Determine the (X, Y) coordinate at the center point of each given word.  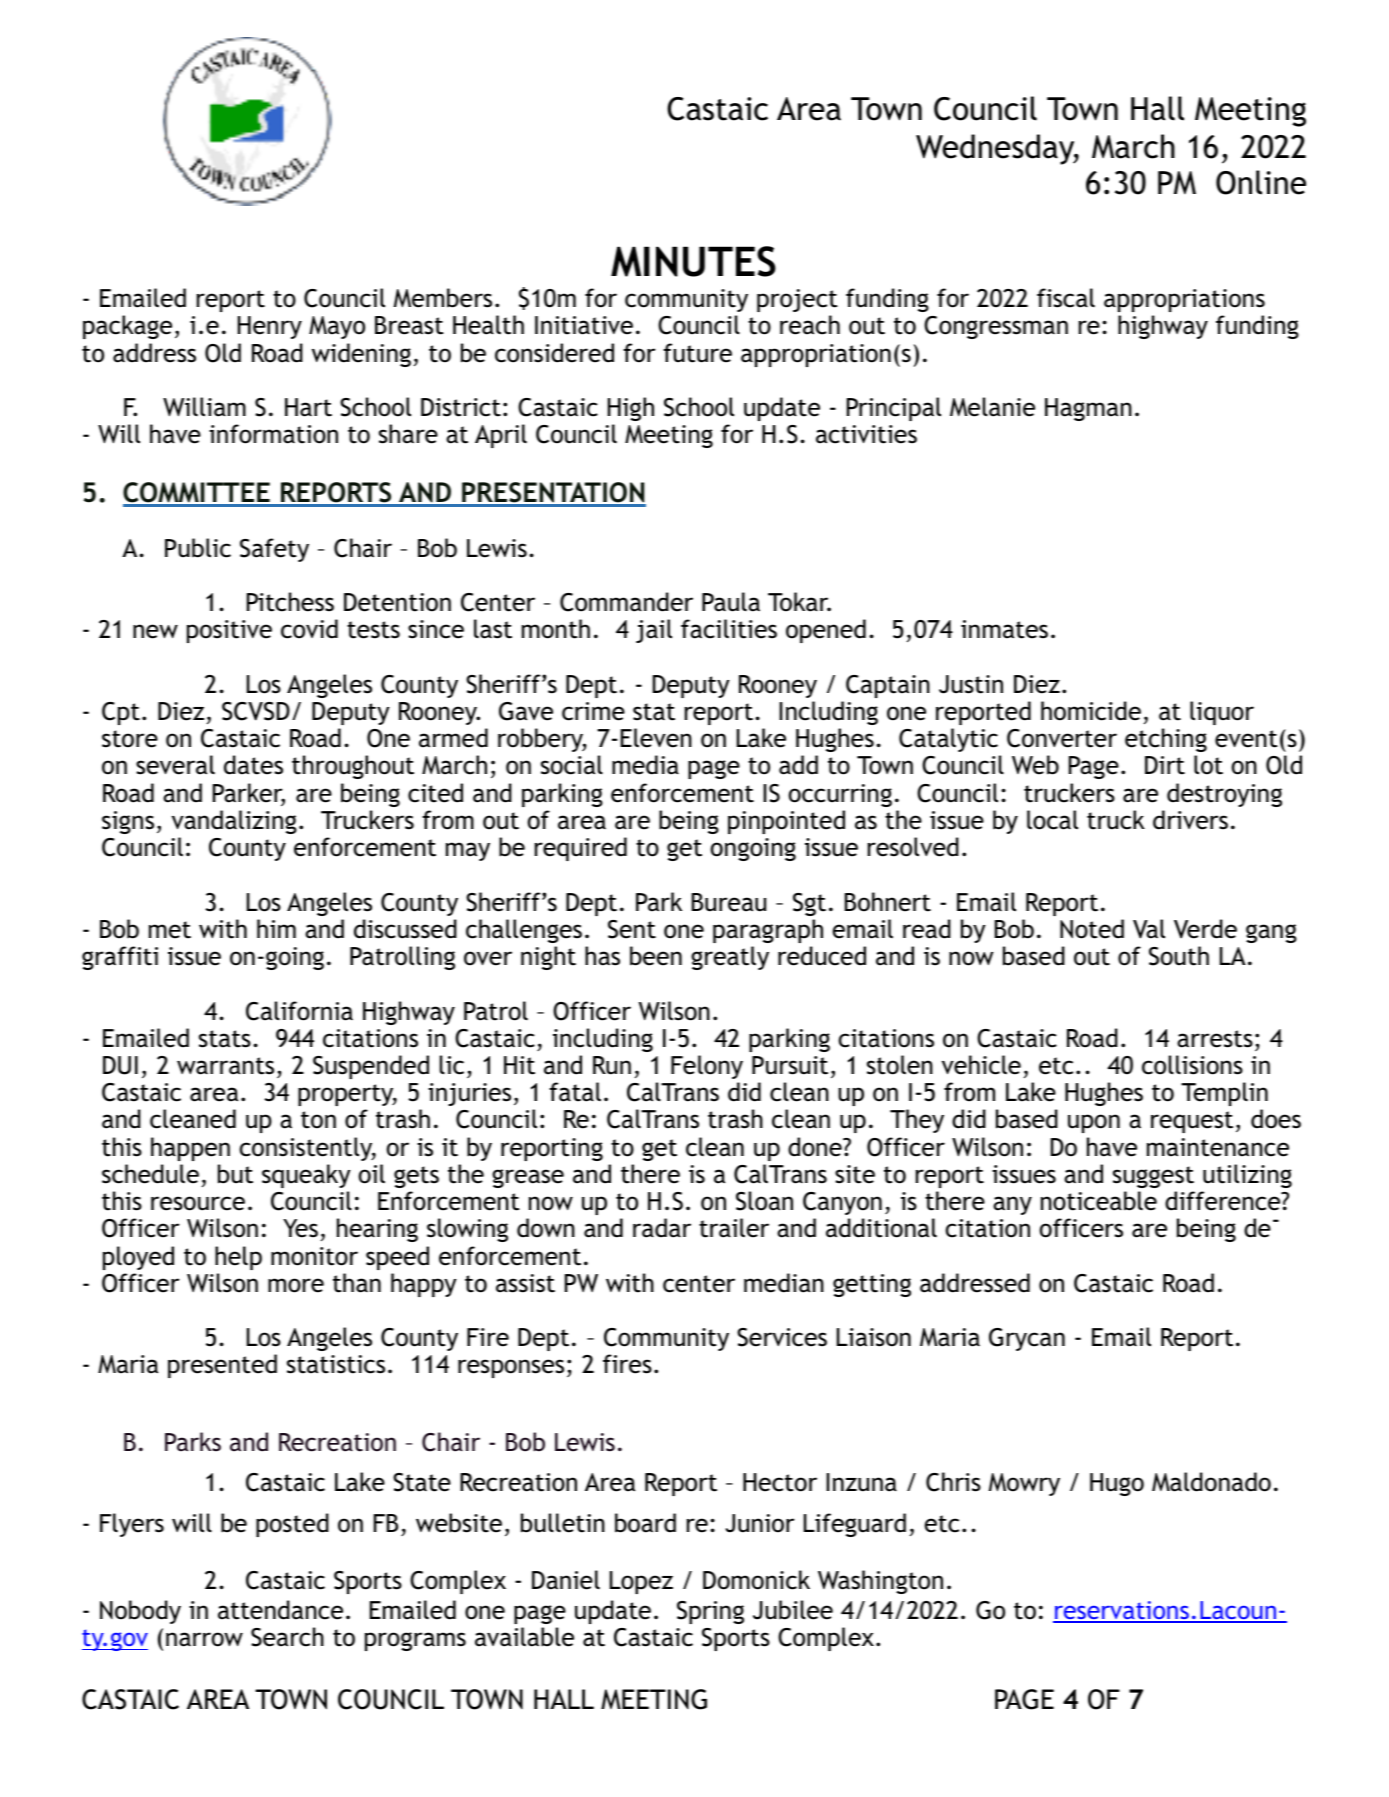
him (276, 928)
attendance (280, 1610)
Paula (731, 602)
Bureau (729, 902)
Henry (270, 327)
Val (1149, 929)
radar (662, 1228)
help (238, 1258)
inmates (1004, 629)
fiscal (1066, 298)
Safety (274, 550)
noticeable (1099, 1201)
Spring (710, 1612)
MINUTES (693, 261)
